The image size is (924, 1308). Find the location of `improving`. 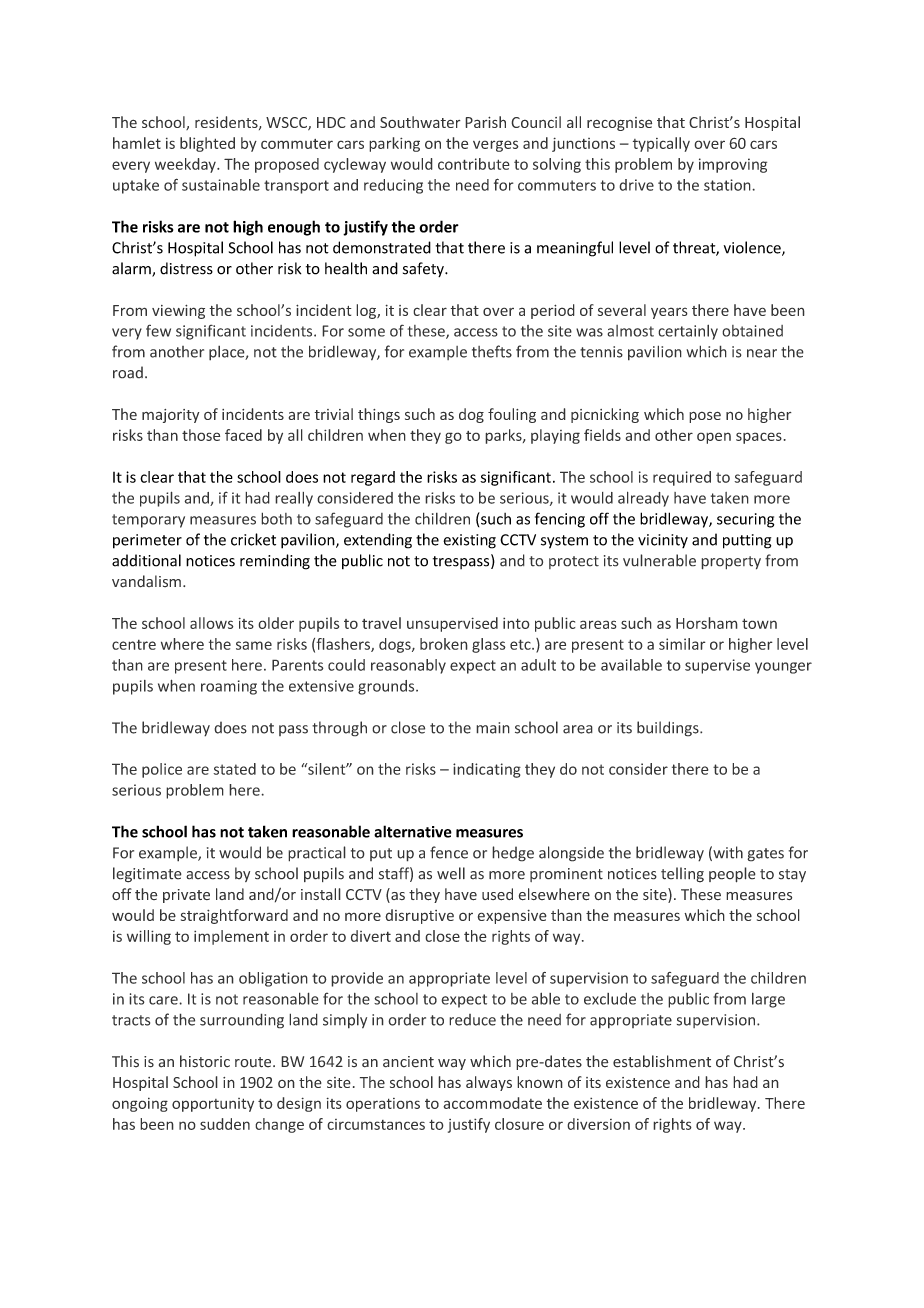

improving is located at coordinates (733, 165).
